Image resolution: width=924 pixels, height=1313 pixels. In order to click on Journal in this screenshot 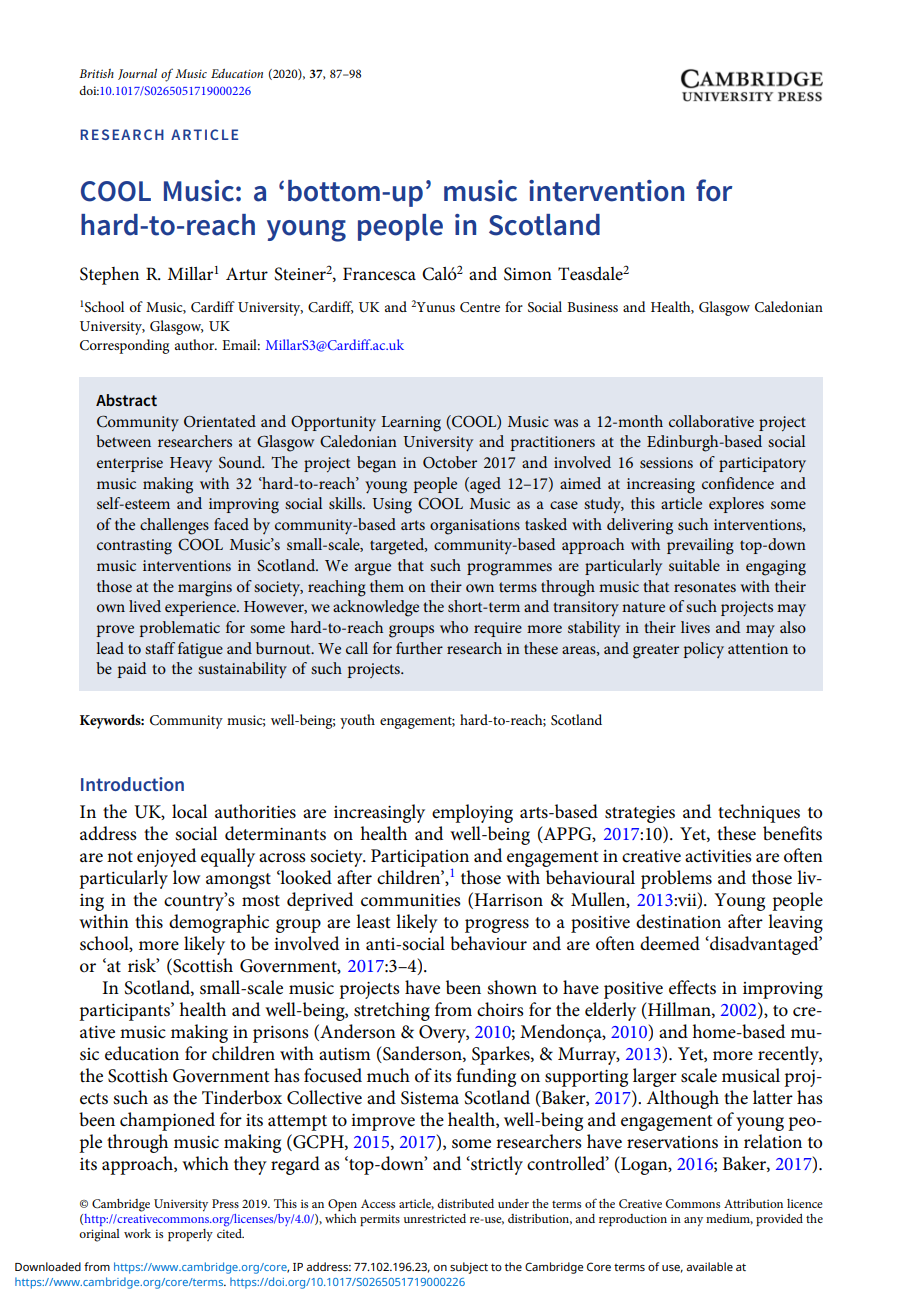, I will do `click(137, 74)`.
